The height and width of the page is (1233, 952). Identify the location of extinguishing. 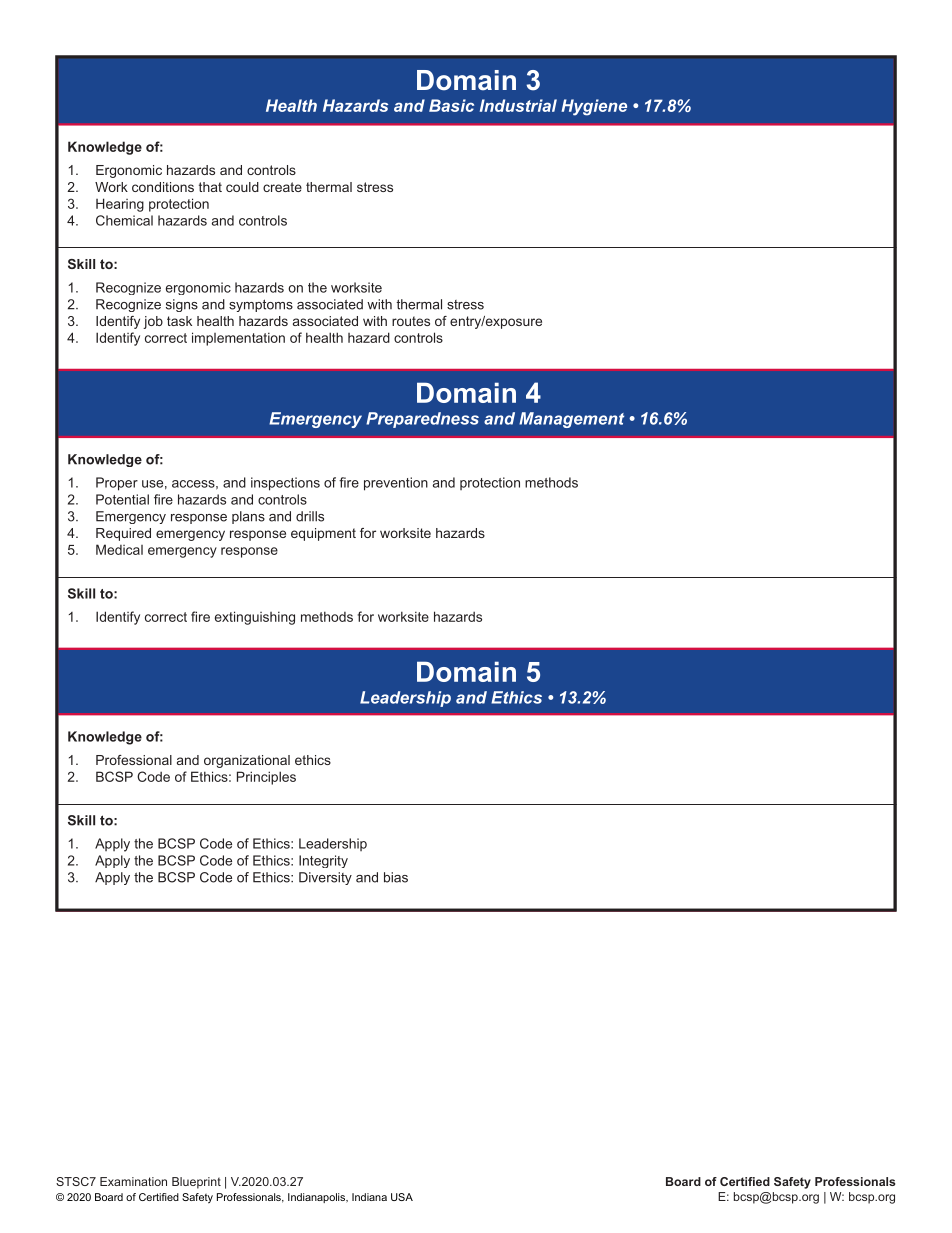
(255, 618).
